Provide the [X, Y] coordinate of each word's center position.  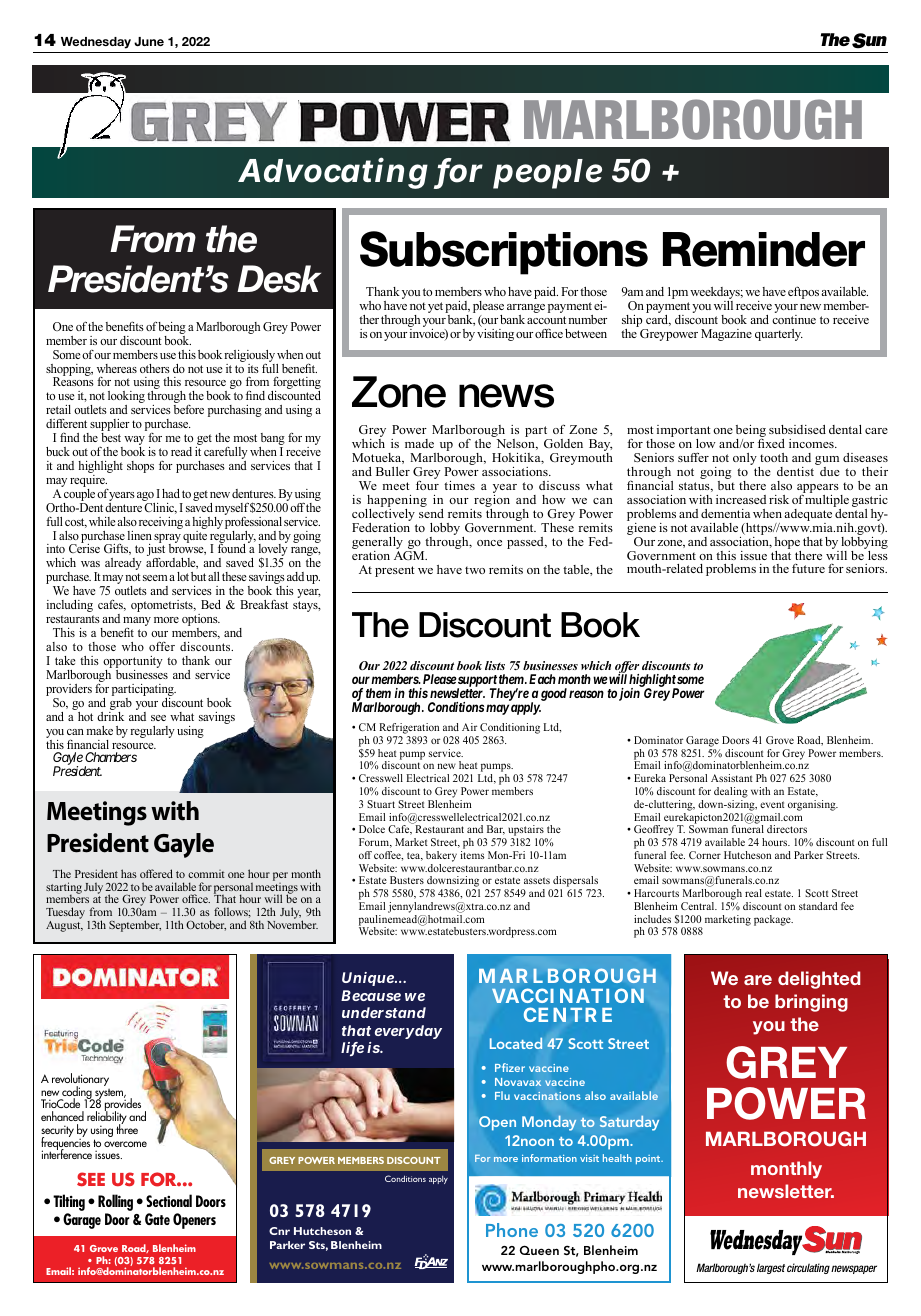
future [808, 568]
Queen [539, 1250]
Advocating [336, 173]
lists [495, 665]
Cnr [279, 1231]
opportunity [133, 663]
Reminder [764, 249]
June [149, 41]
